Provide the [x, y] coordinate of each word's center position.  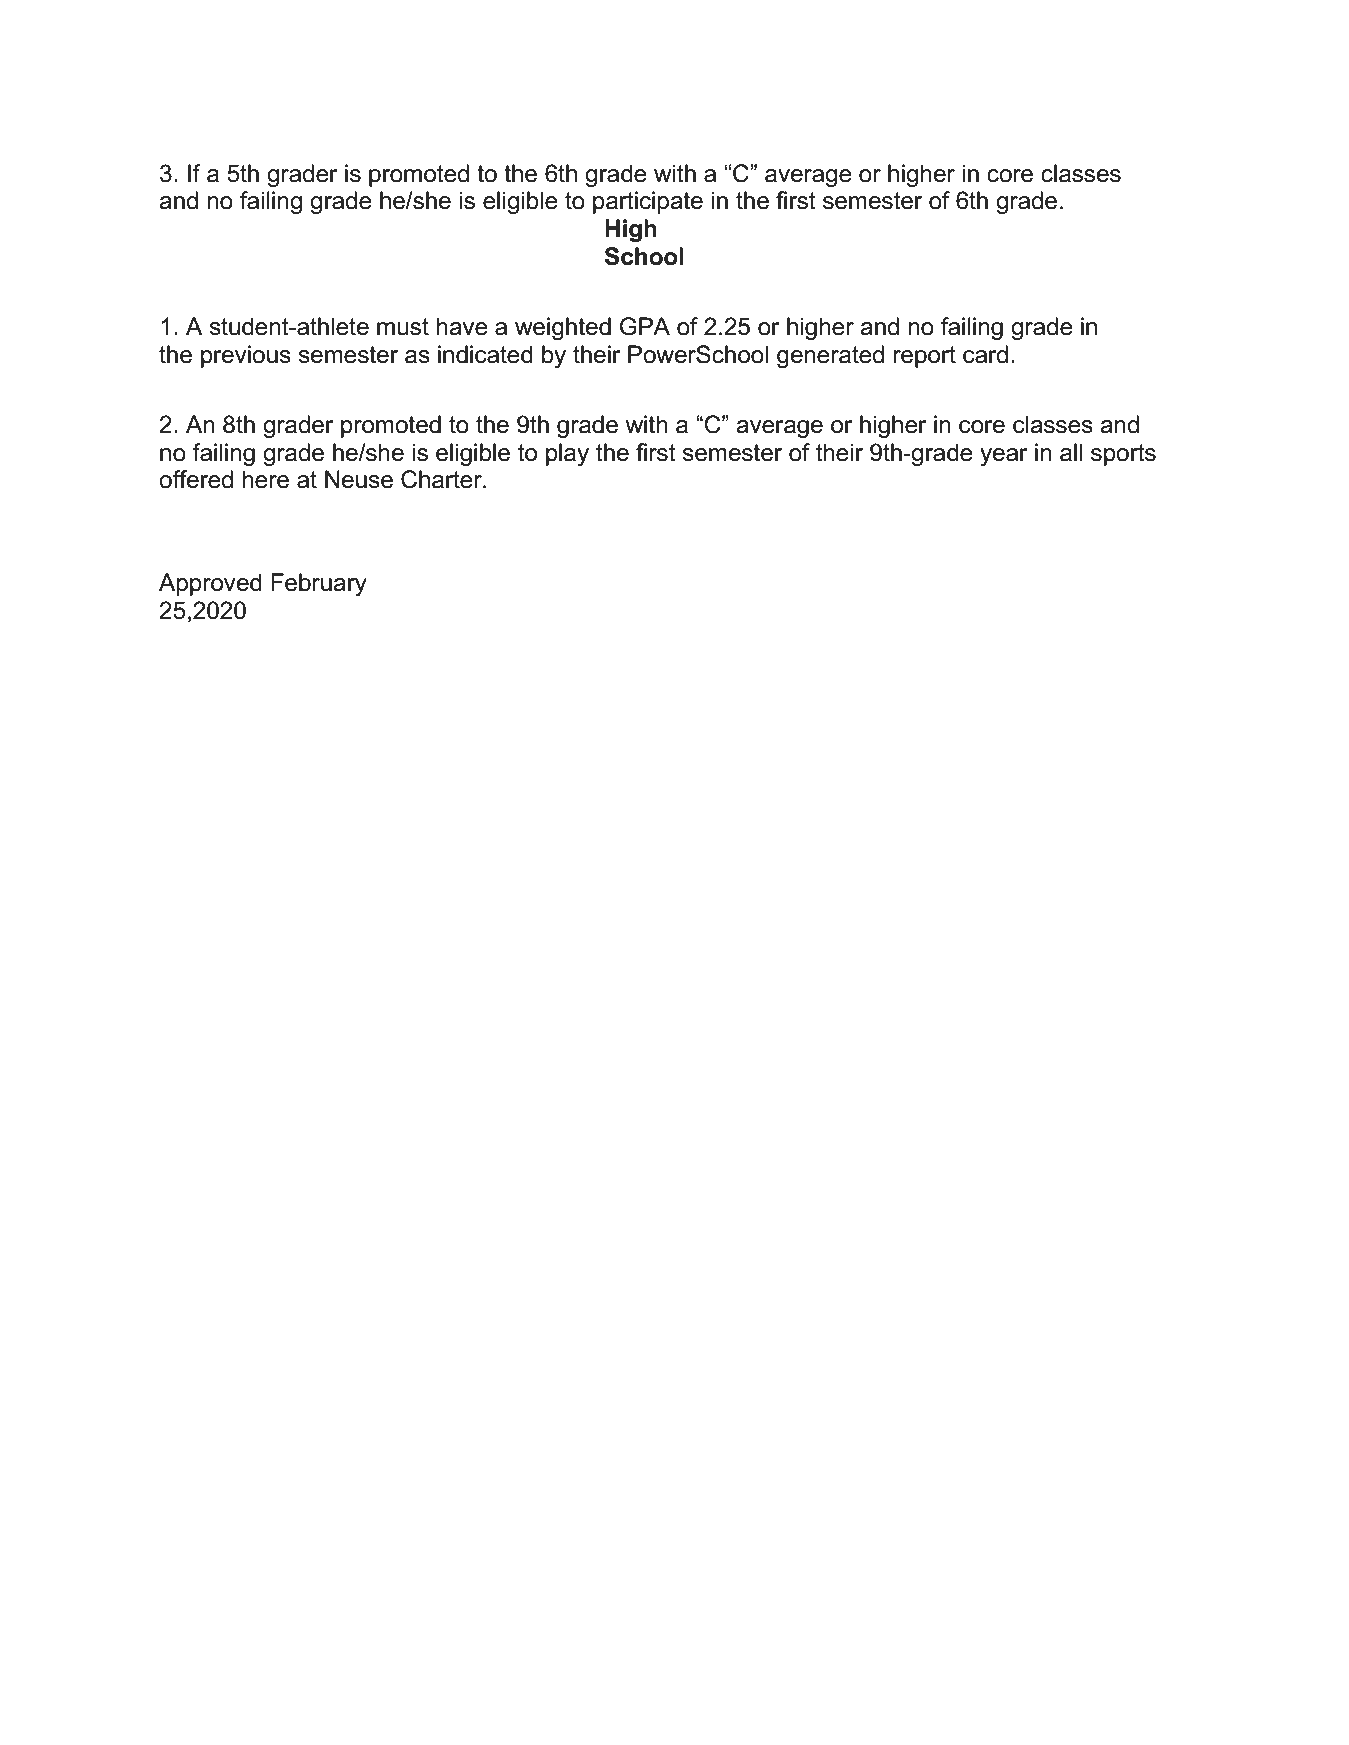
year [1004, 457]
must [403, 327]
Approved [210, 584]
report [924, 357]
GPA [645, 326]
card [985, 354]
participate [648, 202]
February [319, 584]
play [567, 454]
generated [830, 356]
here [266, 479]
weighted [563, 328]
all [1071, 452]
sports [1123, 455]
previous [246, 356]
